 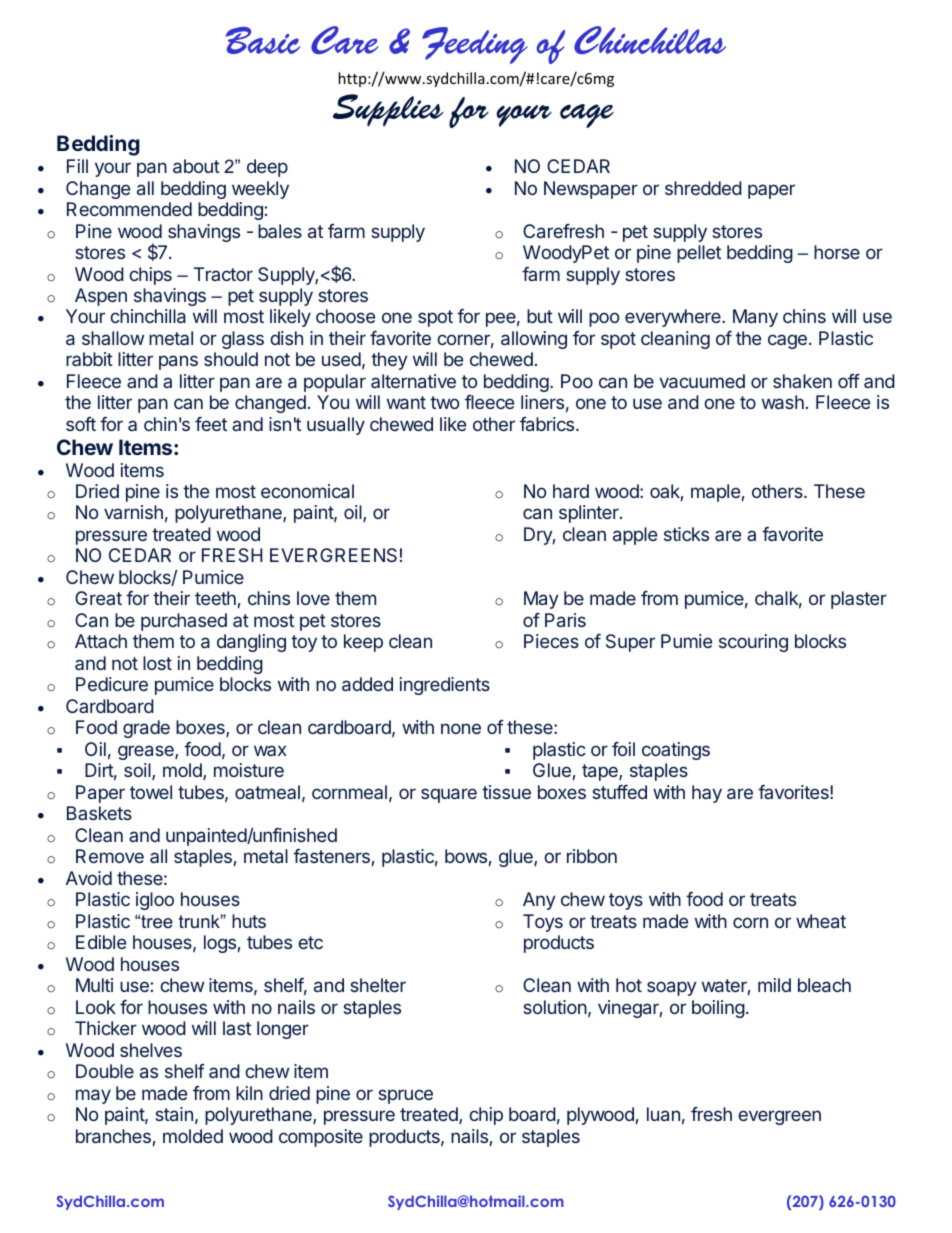 I want to click on wash, so click(x=783, y=402).
